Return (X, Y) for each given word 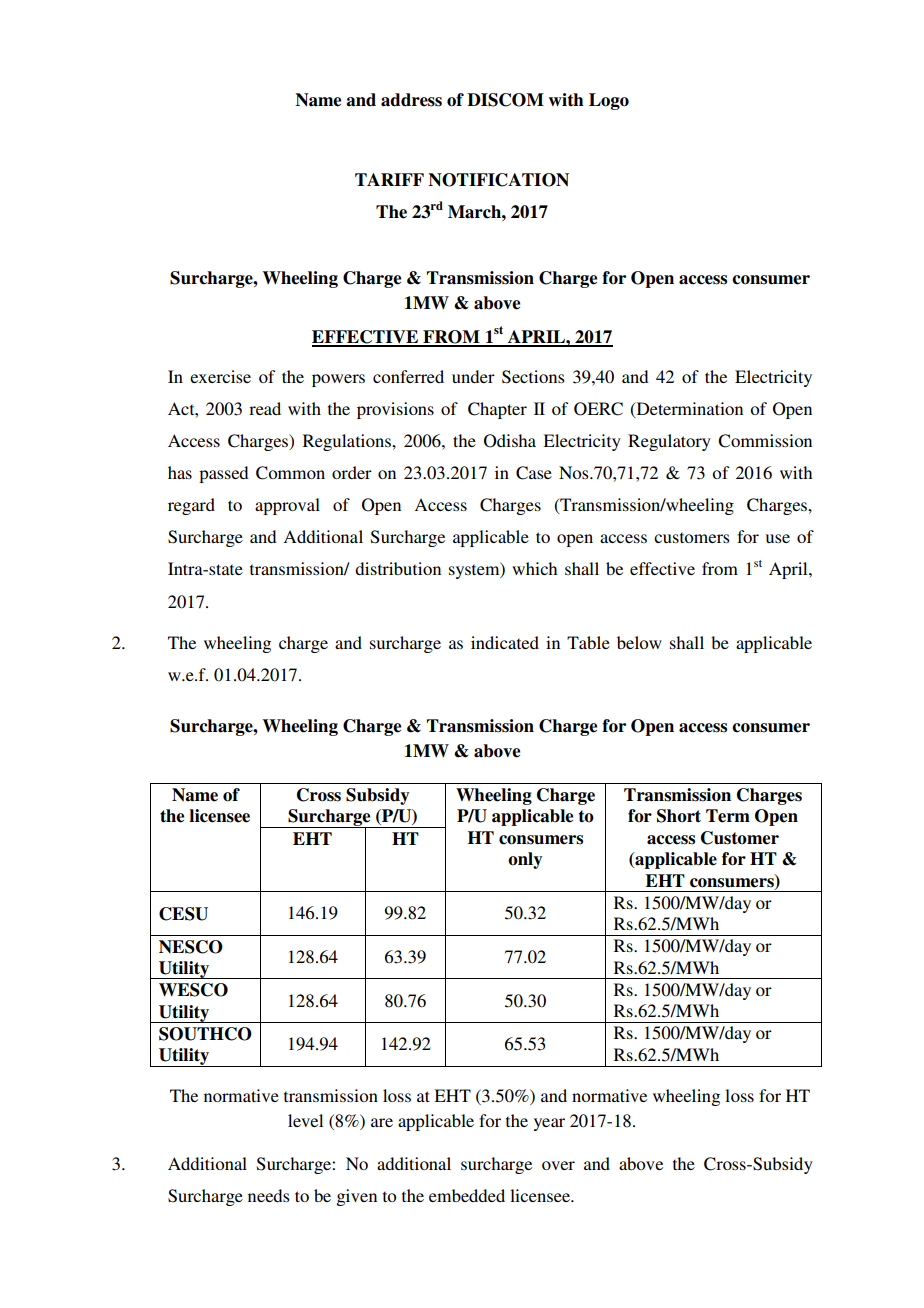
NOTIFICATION (498, 180)
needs (269, 1195)
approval (287, 506)
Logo (609, 101)
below (639, 642)
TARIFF (389, 179)
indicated (505, 642)
